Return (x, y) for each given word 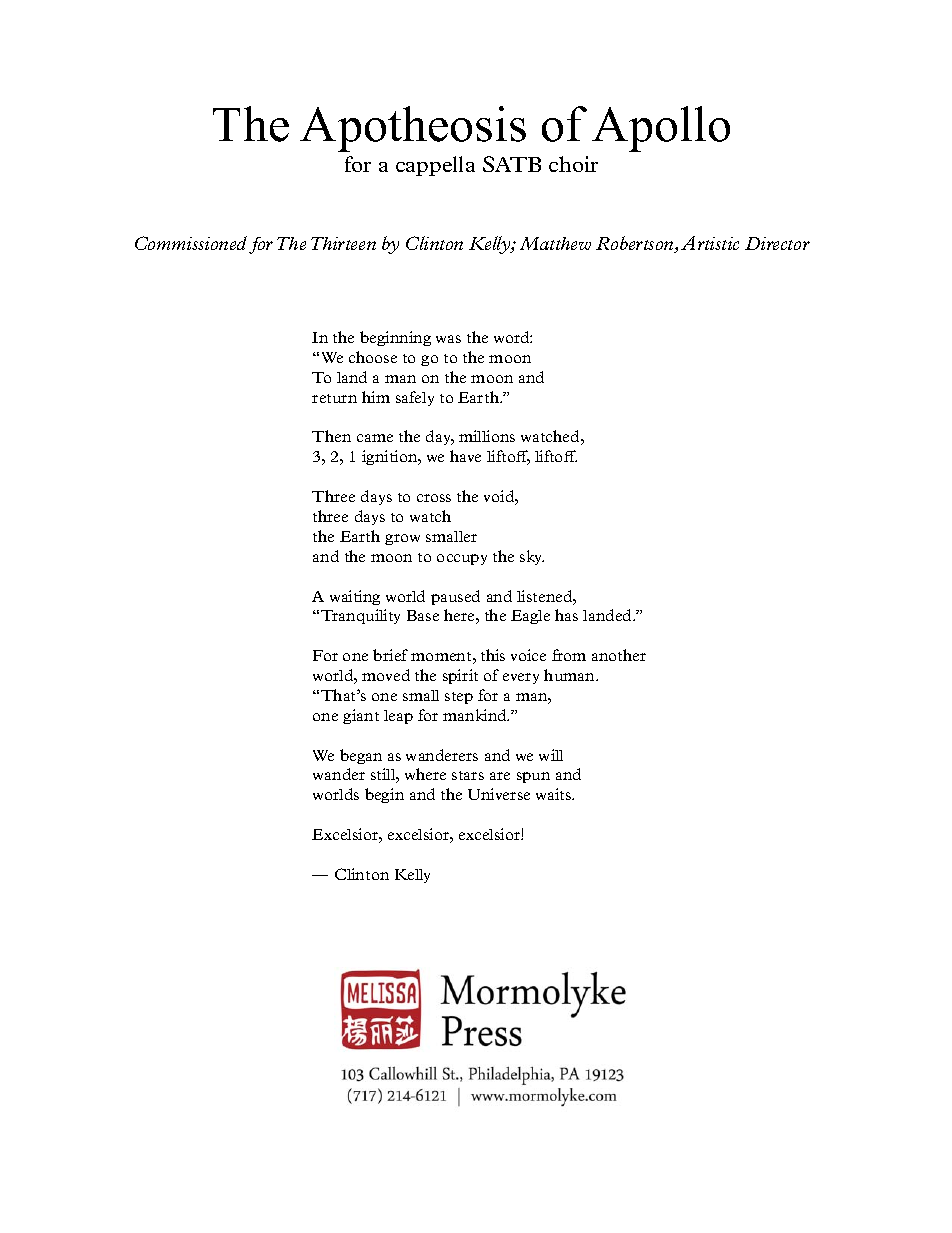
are (500, 776)
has (566, 615)
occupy (462, 559)
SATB (512, 164)
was (448, 339)
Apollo (661, 129)
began (361, 756)
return (334, 398)
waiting (355, 597)
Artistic (710, 243)
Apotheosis (413, 129)
